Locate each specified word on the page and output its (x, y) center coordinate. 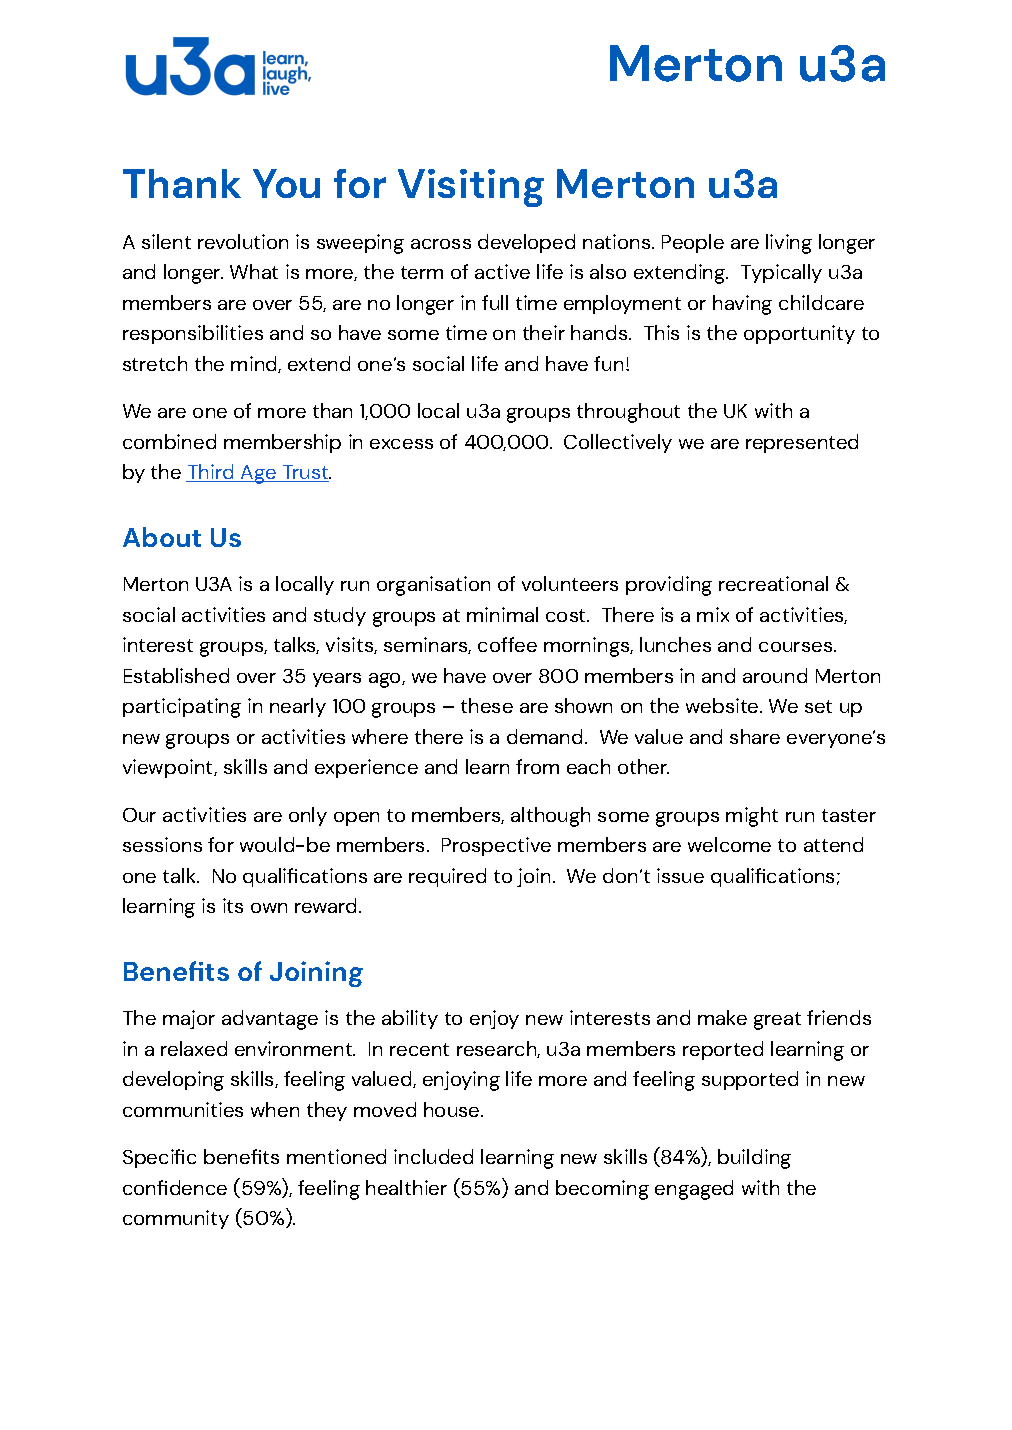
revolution (243, 241)
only (308, 816)
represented (802, 443)
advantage (270, 1020)
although (550, 817)
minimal (502, 614)
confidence (175, 1187)
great (777, 1021)
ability (410, 1019)
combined (169, 441)
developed (526, 243)
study (340, 616)
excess (401, 444)
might (752, 817)
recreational (773, 583)
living (789, 244)
